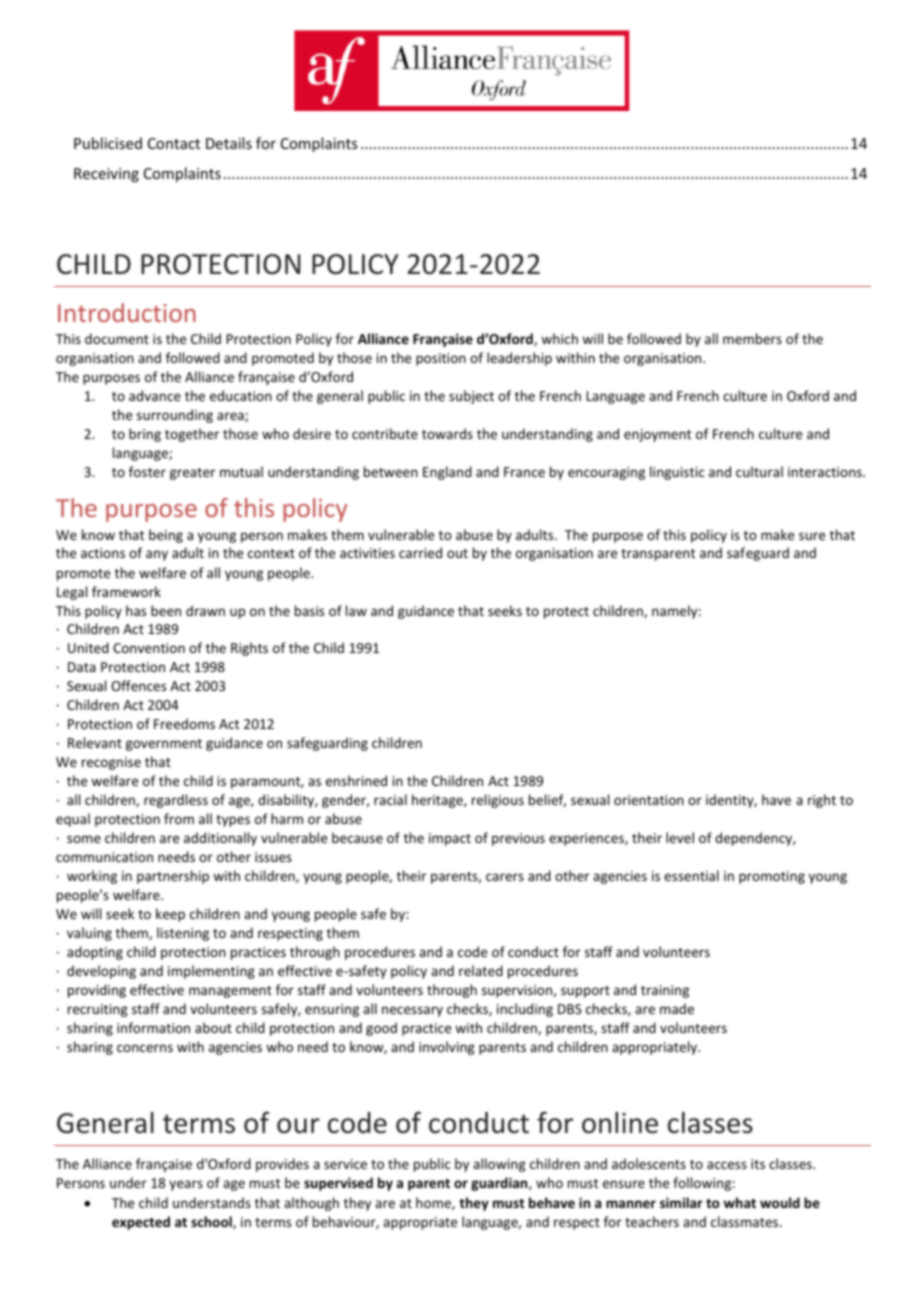 This screenshot has height=1309, width=924. What do you see at coordinates (649, 800) in the screenshot?
I see `orientation` at bounding box center [649, 800].
